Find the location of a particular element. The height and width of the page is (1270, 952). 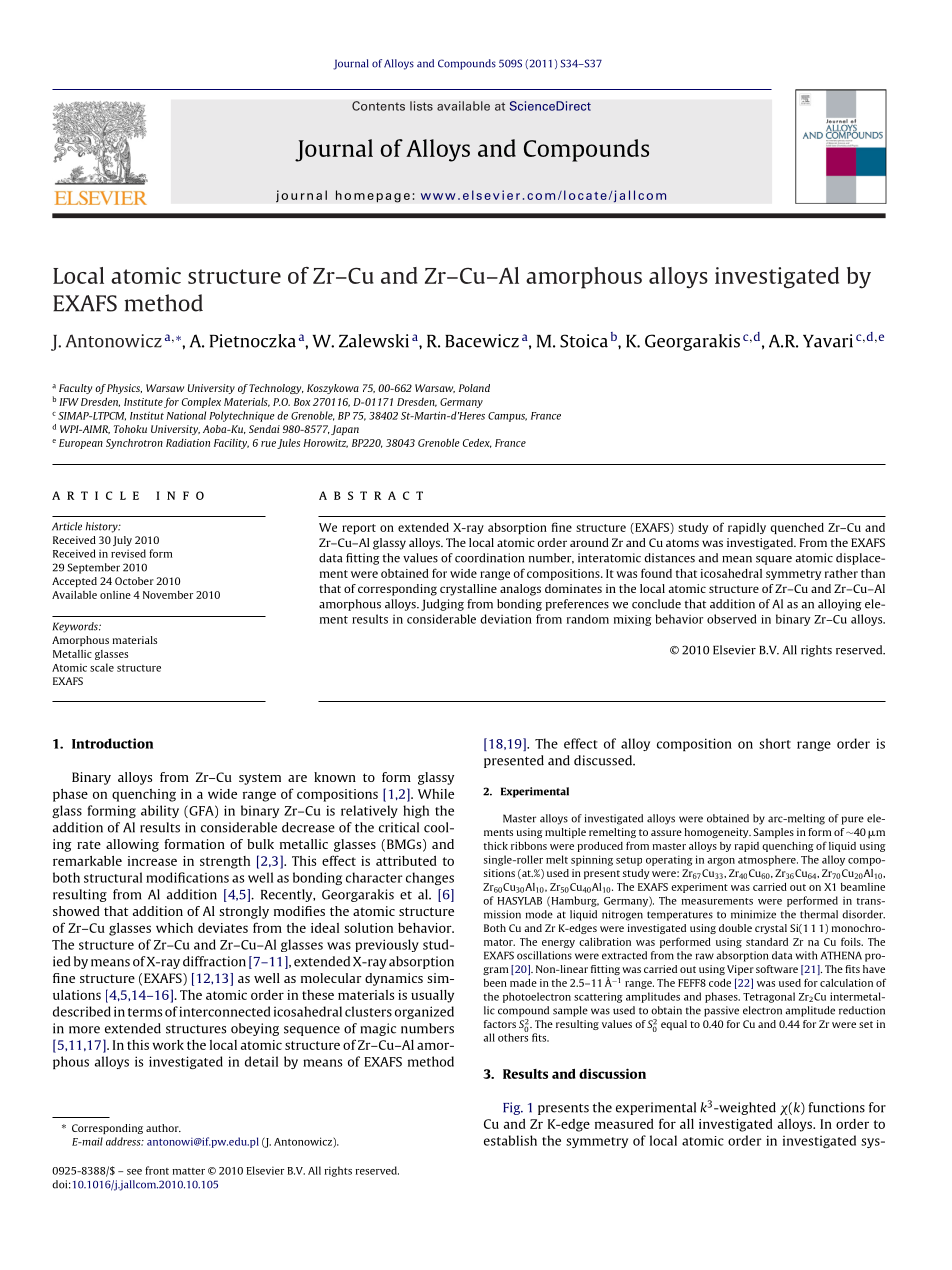

ability is located at coordinates (160, 811).
